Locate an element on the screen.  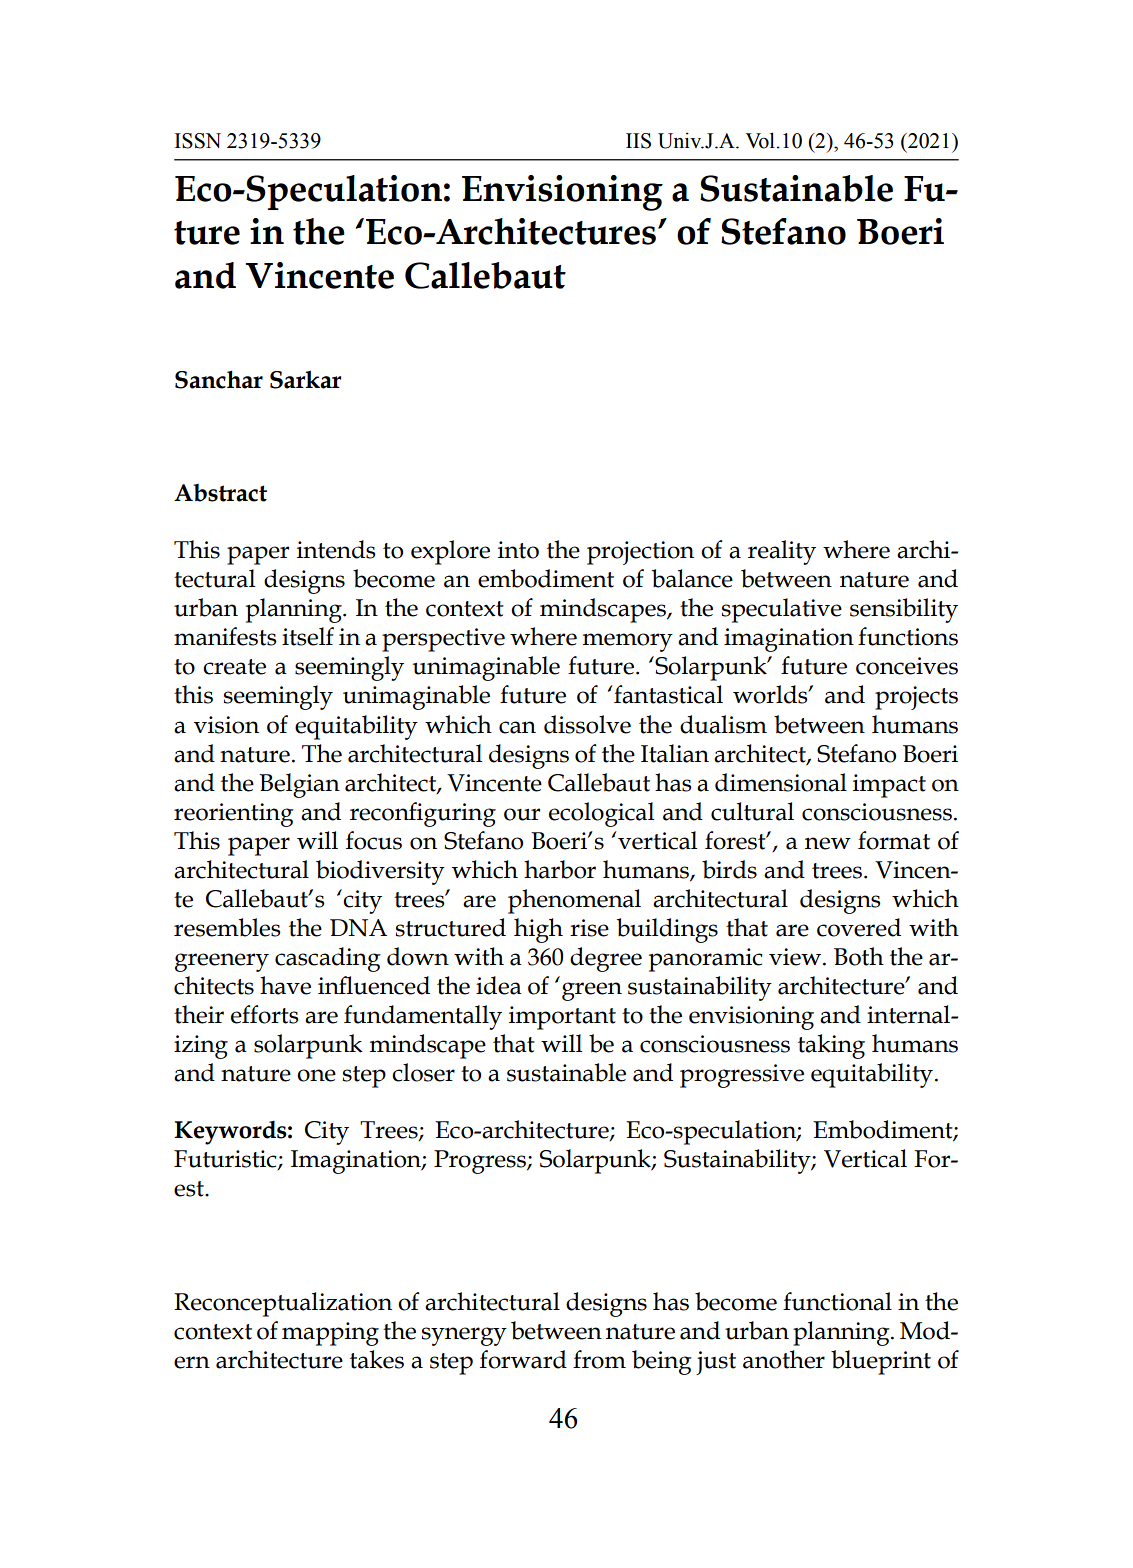
Belgian is located at coordinates (299, 785).
